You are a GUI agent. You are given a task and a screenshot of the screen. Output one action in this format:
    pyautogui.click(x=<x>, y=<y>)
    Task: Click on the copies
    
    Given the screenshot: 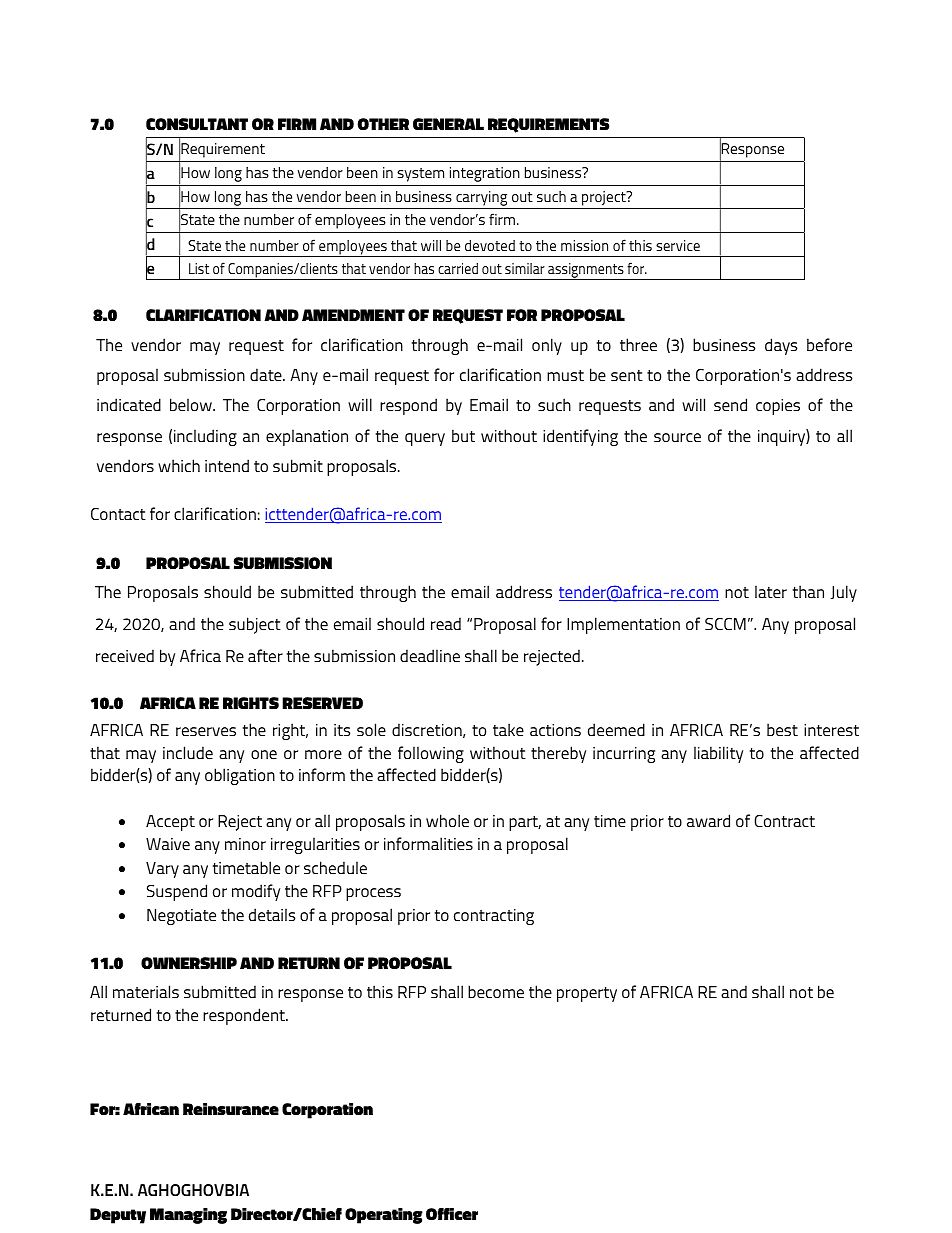 What is the action you would take?
    pyautogui.click(x=778, y=407)
